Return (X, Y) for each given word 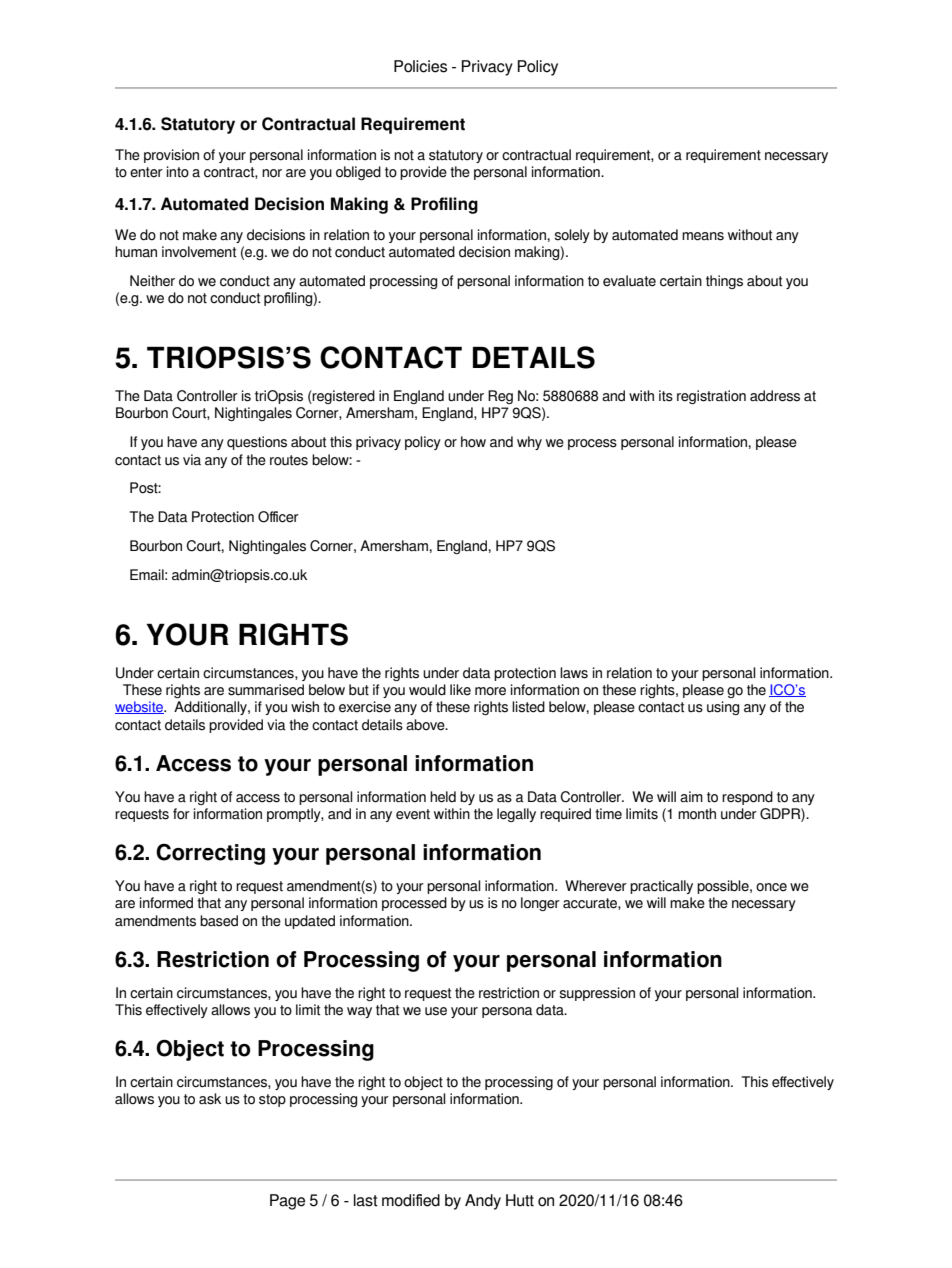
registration (711, 397)
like (460, 690)
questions (257, 443)
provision (171, 156)
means (703, 236)
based (219, 921)
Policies (420, 66)
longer (540, 904)
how (473, 442)
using (723, 708)
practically (661, 887)
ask (210, 1099)
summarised (266, 690)
